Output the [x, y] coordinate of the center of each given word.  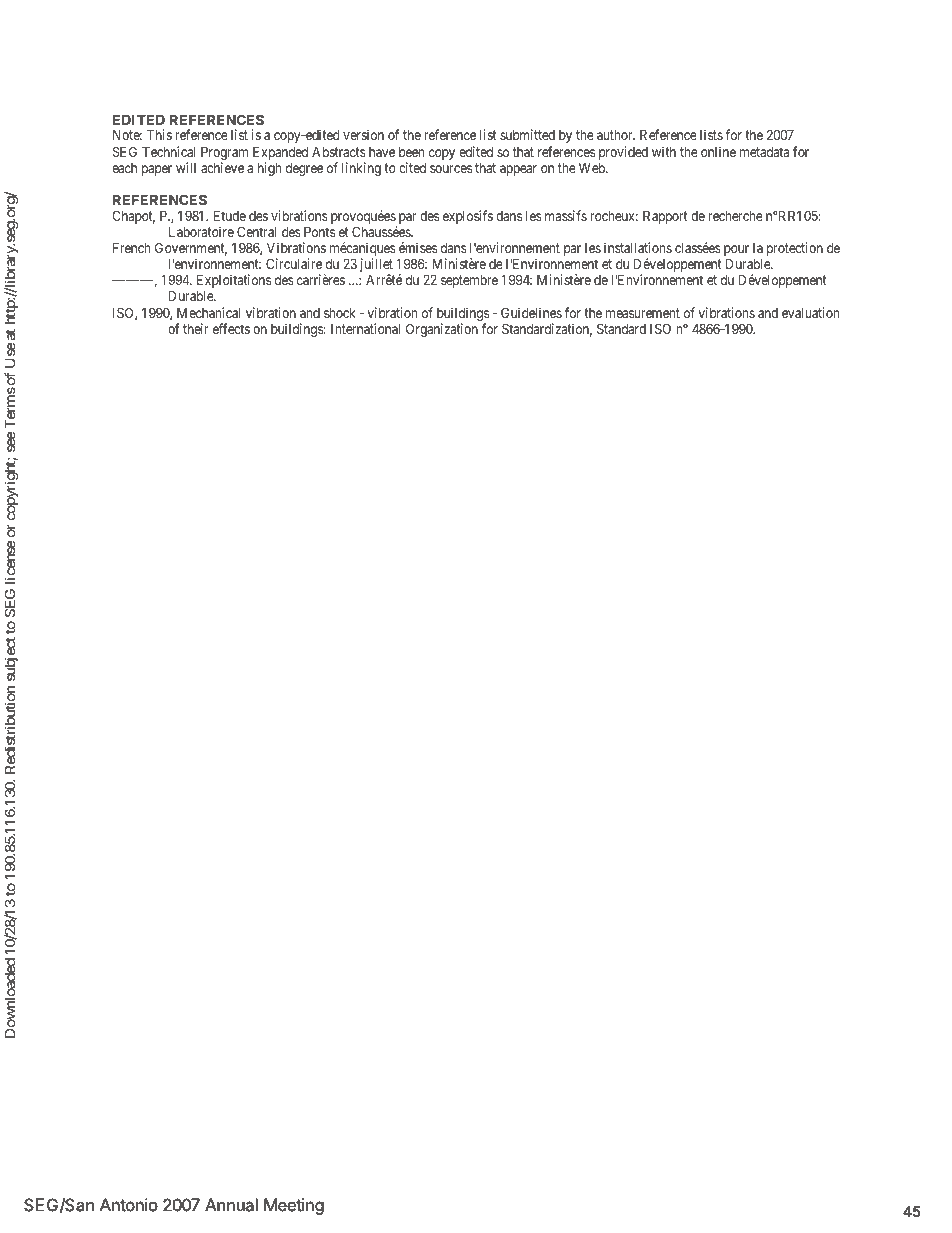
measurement [643, 313]
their [196, 328]
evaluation [810, 312]
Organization [442, 330]
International [365, 328]
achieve [222, 167]
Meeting [294, 1206]
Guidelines [531, 312]
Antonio [129, 1205]
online [718, 151]
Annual [231, 1205]
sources [451, 169]
